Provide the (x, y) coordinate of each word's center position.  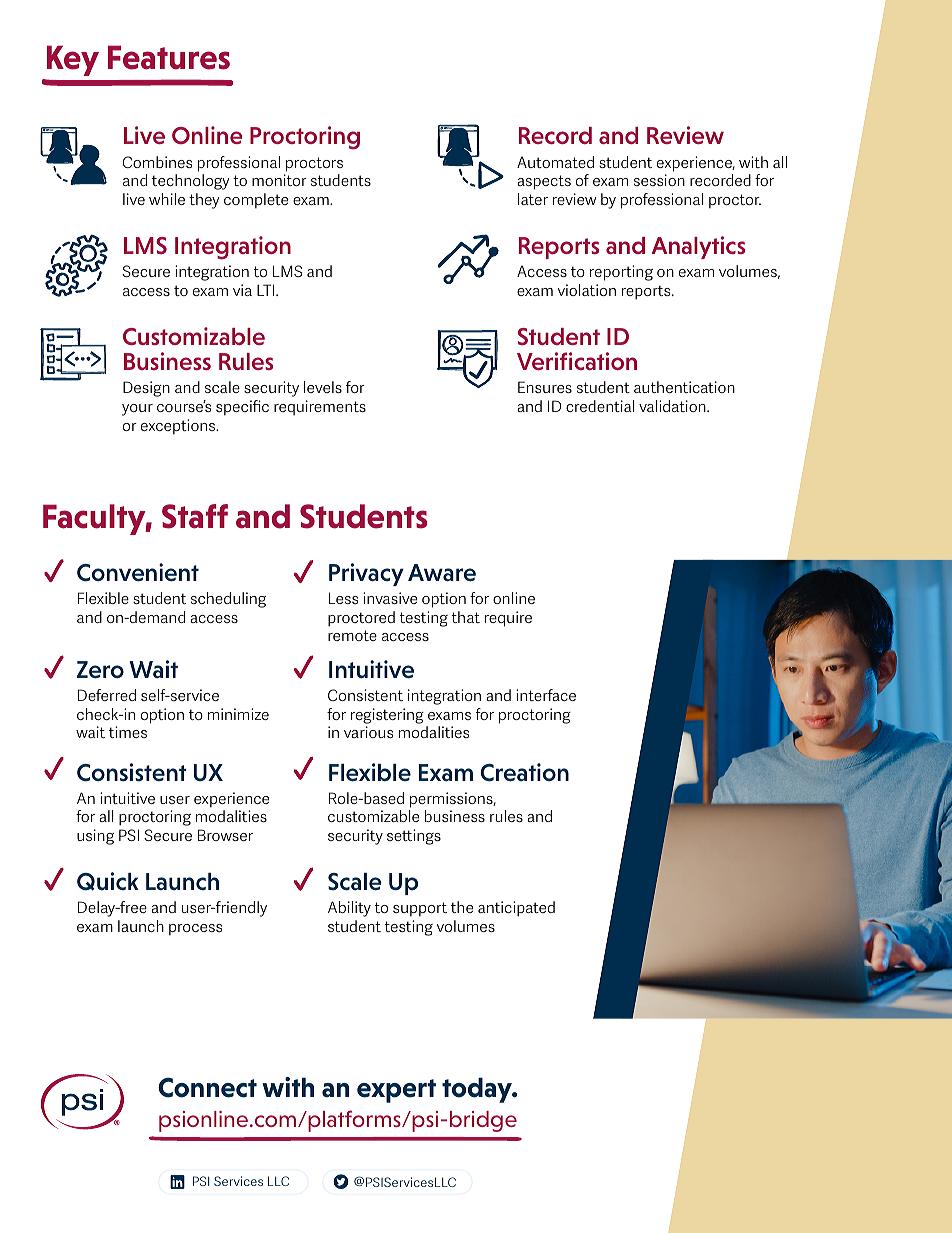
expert (396, 1091)
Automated (555, 162)
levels (323, 387)
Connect (207, 1087)
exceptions (179, 426)
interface (546, 695)
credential (600, 406)
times (128, 732)
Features (169, 57)
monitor (279, 180)
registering (387, 716)
